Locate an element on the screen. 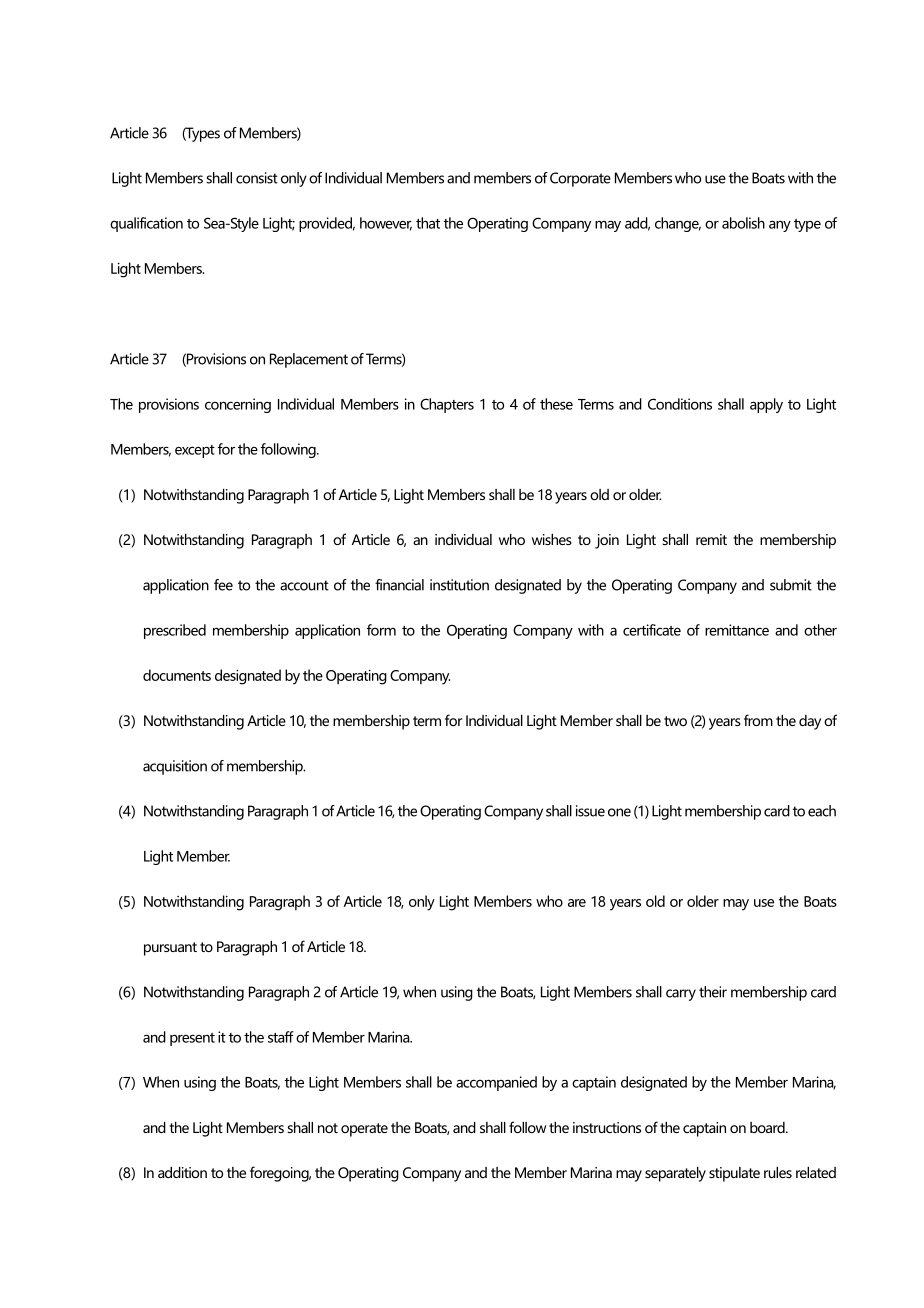 The height and width of the screenshot is (1308, 924). each is located at coordinates (822, 811).
